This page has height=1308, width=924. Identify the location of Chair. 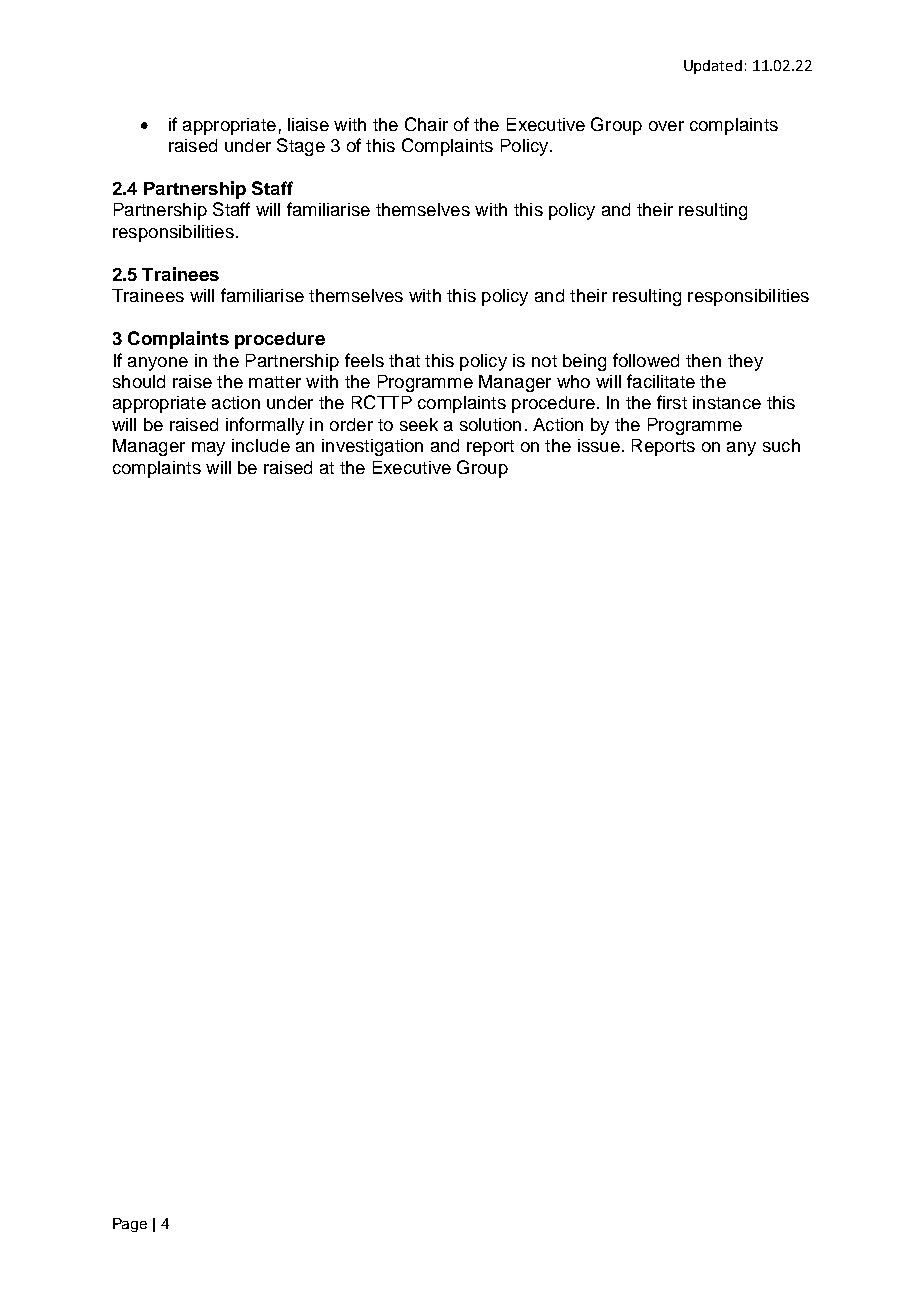
(426, 124).
